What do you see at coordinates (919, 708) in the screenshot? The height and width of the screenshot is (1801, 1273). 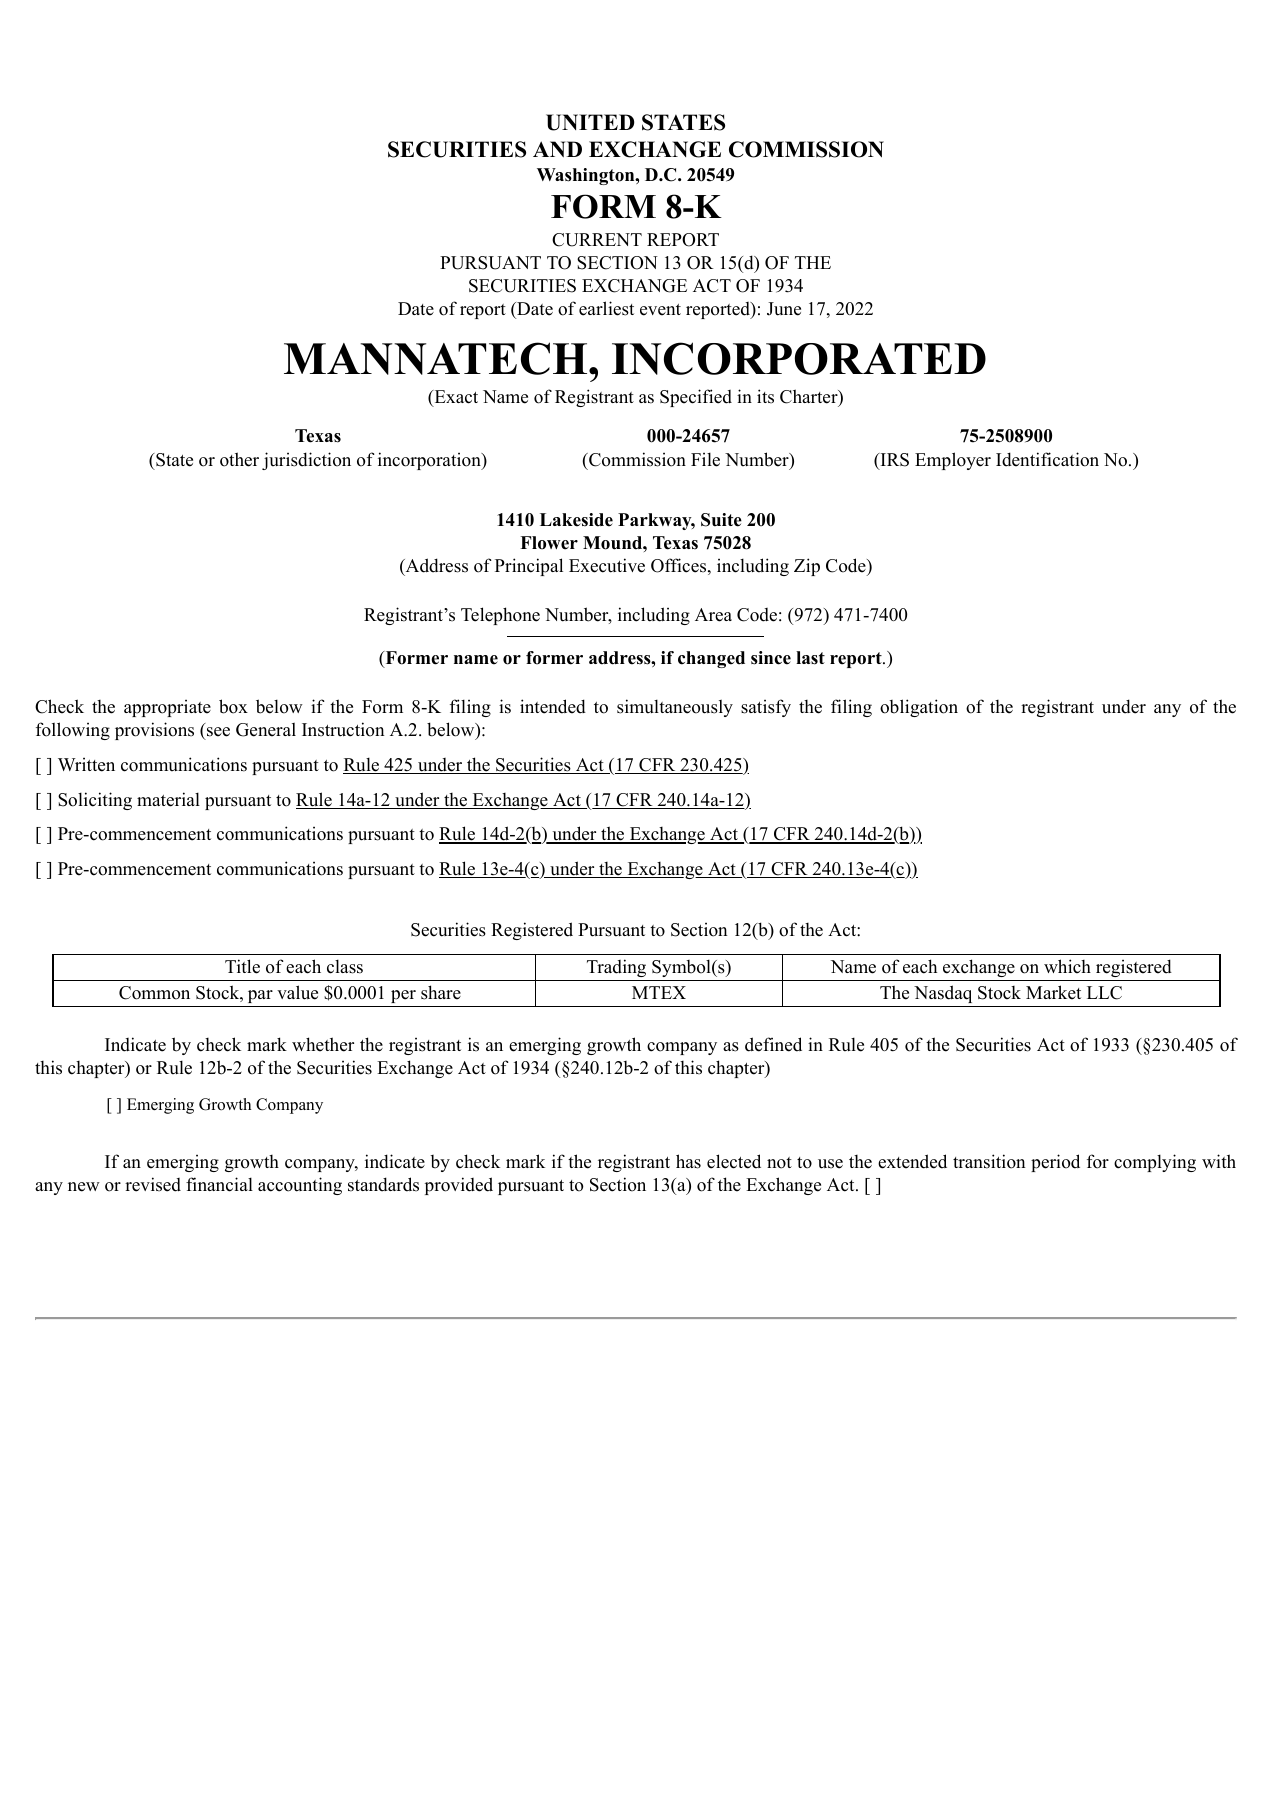 I see `obligation` at bounding box center [919, 708].
